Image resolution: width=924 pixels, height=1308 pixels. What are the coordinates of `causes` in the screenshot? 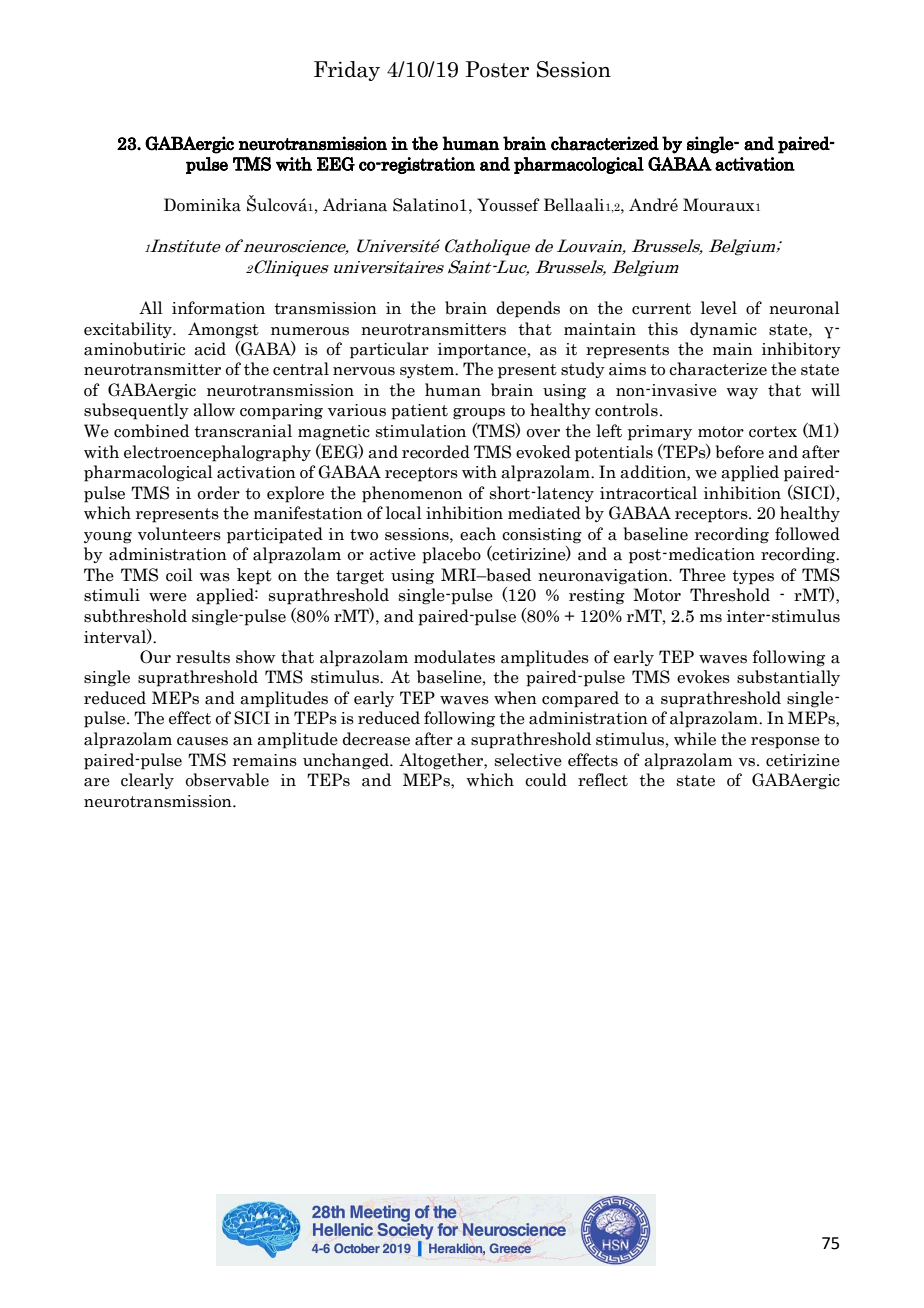 It's located at (202, 741).
